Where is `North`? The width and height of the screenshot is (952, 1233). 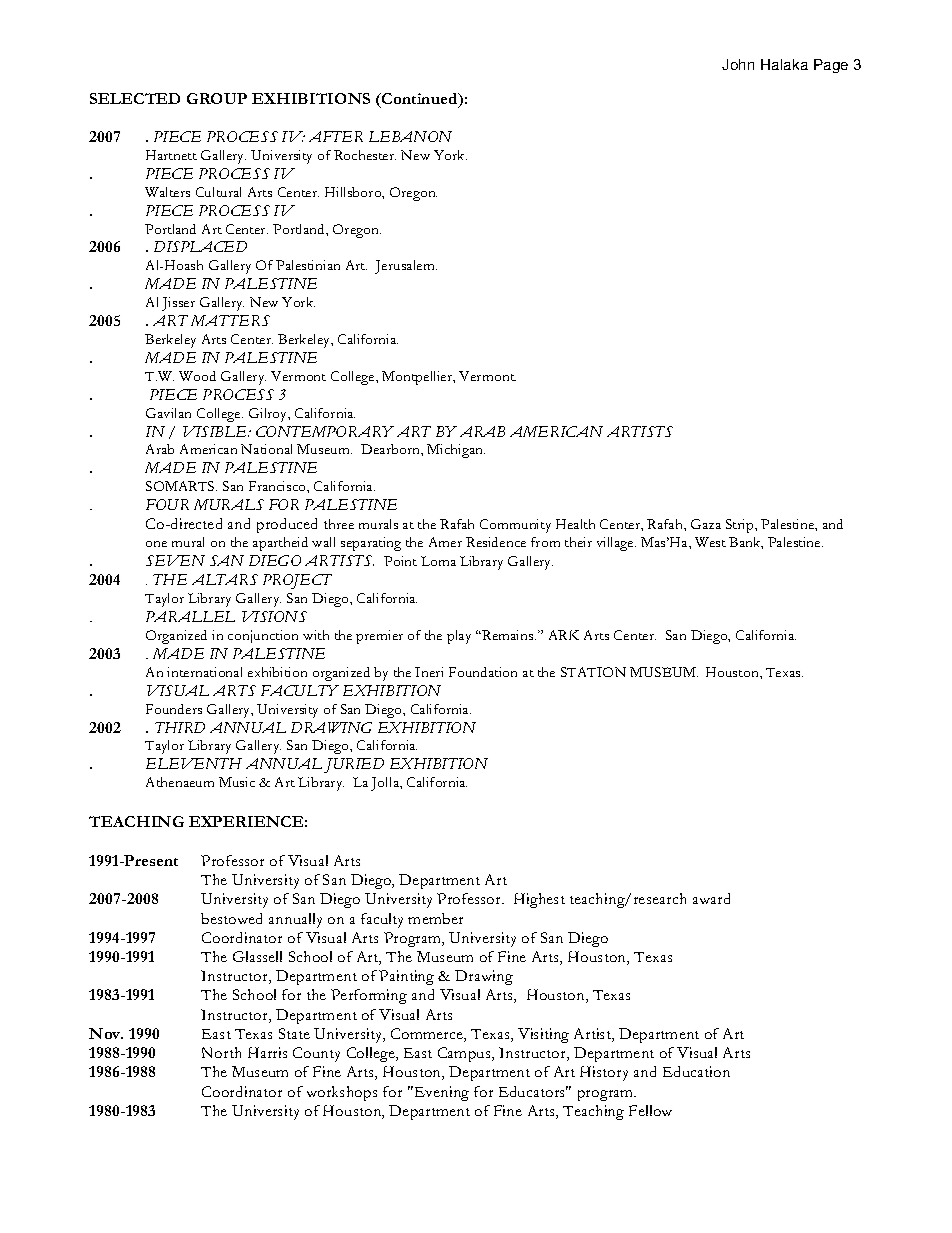
North is located at coordinates (221, 1052).
